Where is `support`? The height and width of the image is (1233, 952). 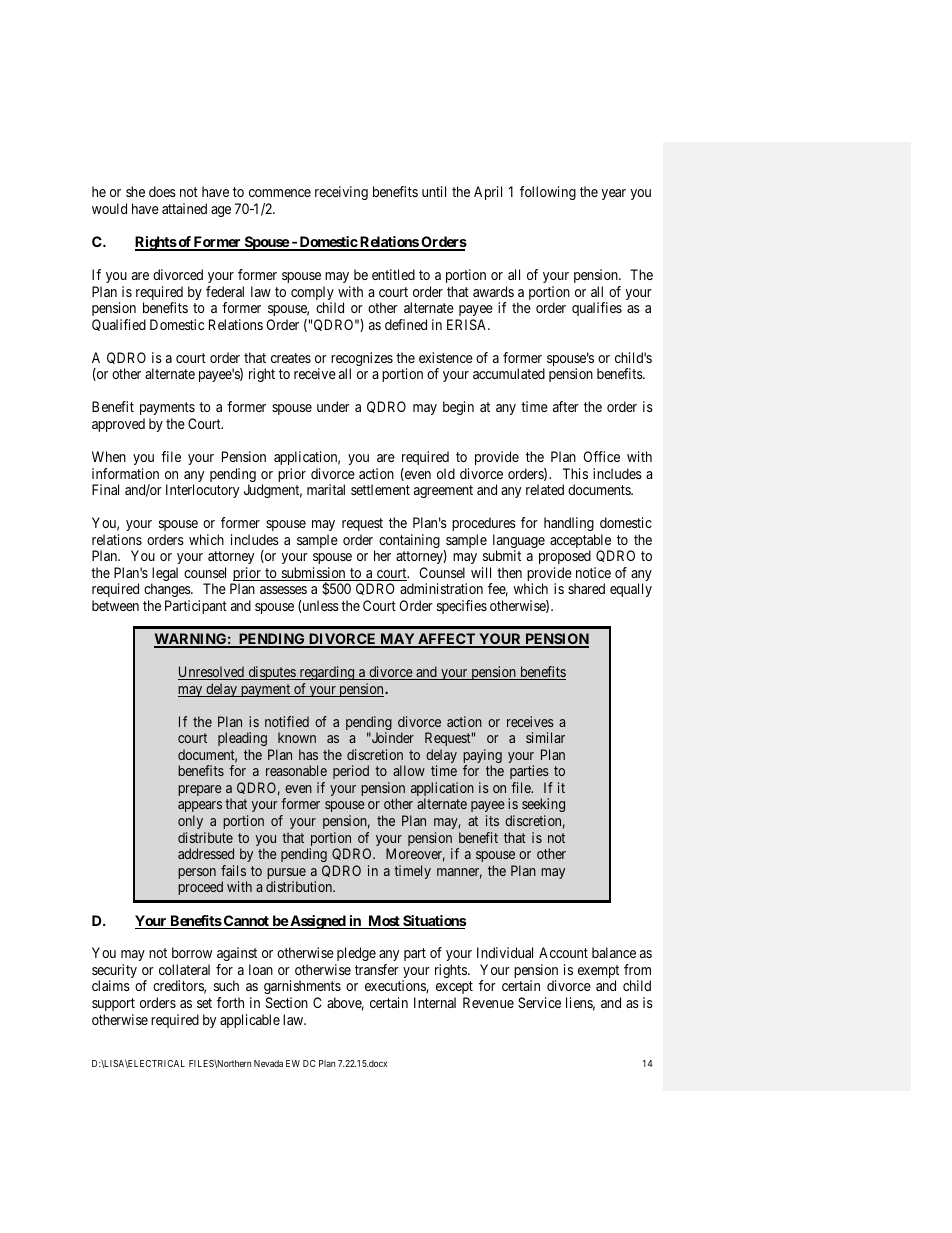
support is located at coordinates (113, 1004).
